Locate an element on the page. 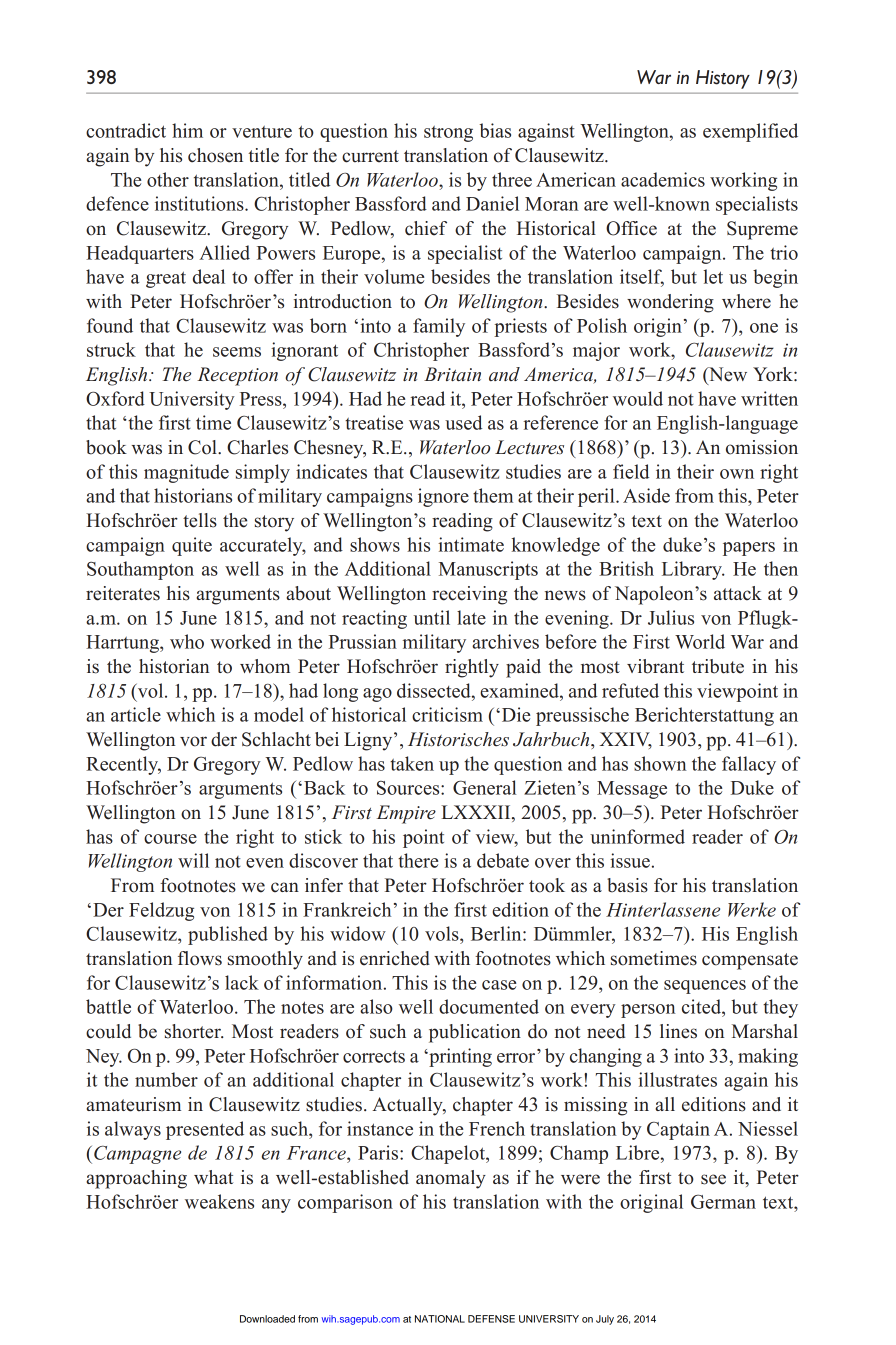  Britain is located at coordinates (452, 374).
